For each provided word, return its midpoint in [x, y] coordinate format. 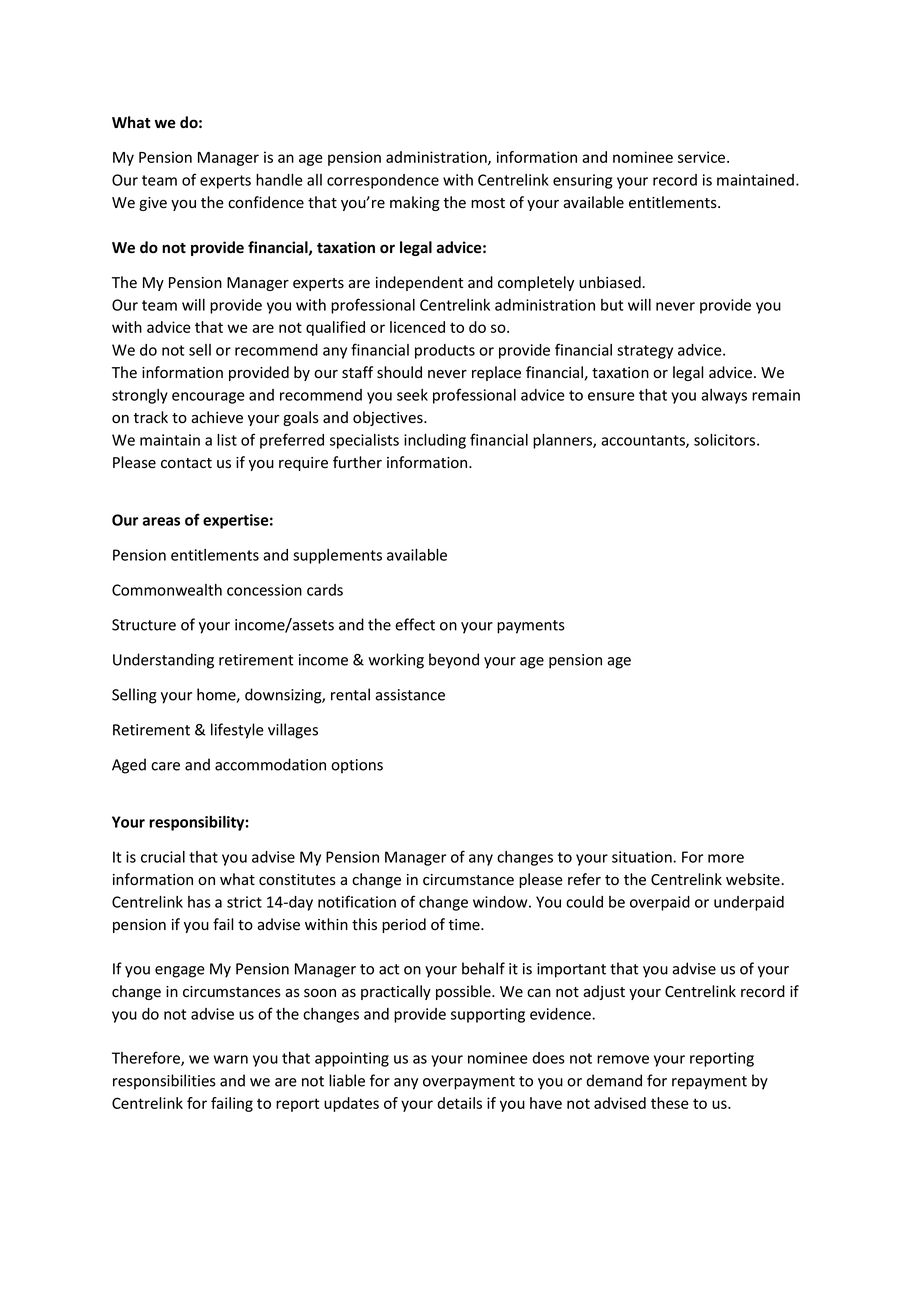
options [357, 766]
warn [231, 1059]
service [703, 157]
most [488, 203]
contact [186, 463]
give [153, 204]
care [165, 766]
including [435, 441]
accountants [644, 441]
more [726, 858]
